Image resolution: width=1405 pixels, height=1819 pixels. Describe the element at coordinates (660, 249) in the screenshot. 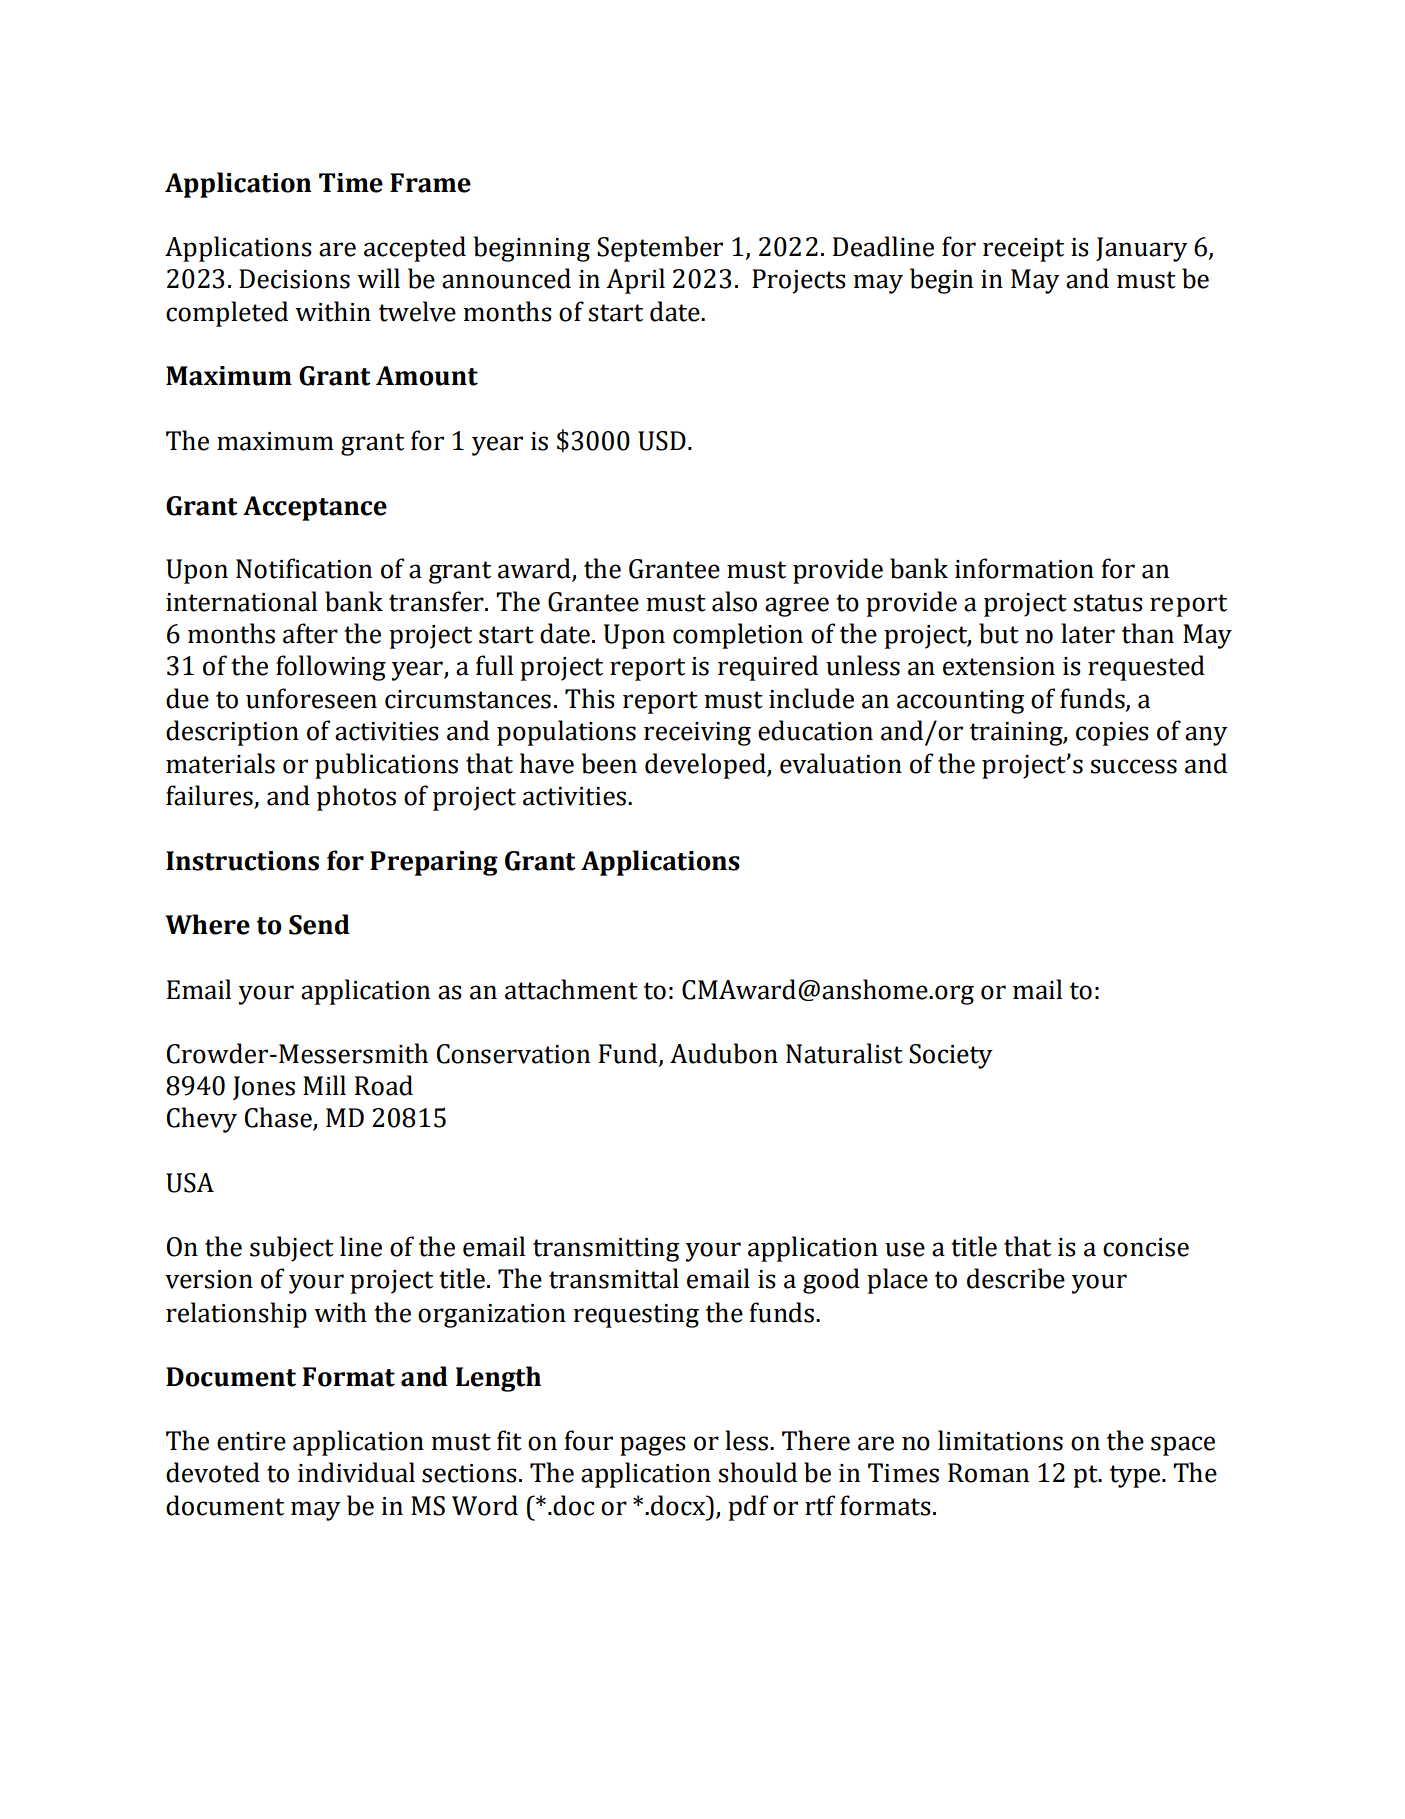

I see `September` at that location.
